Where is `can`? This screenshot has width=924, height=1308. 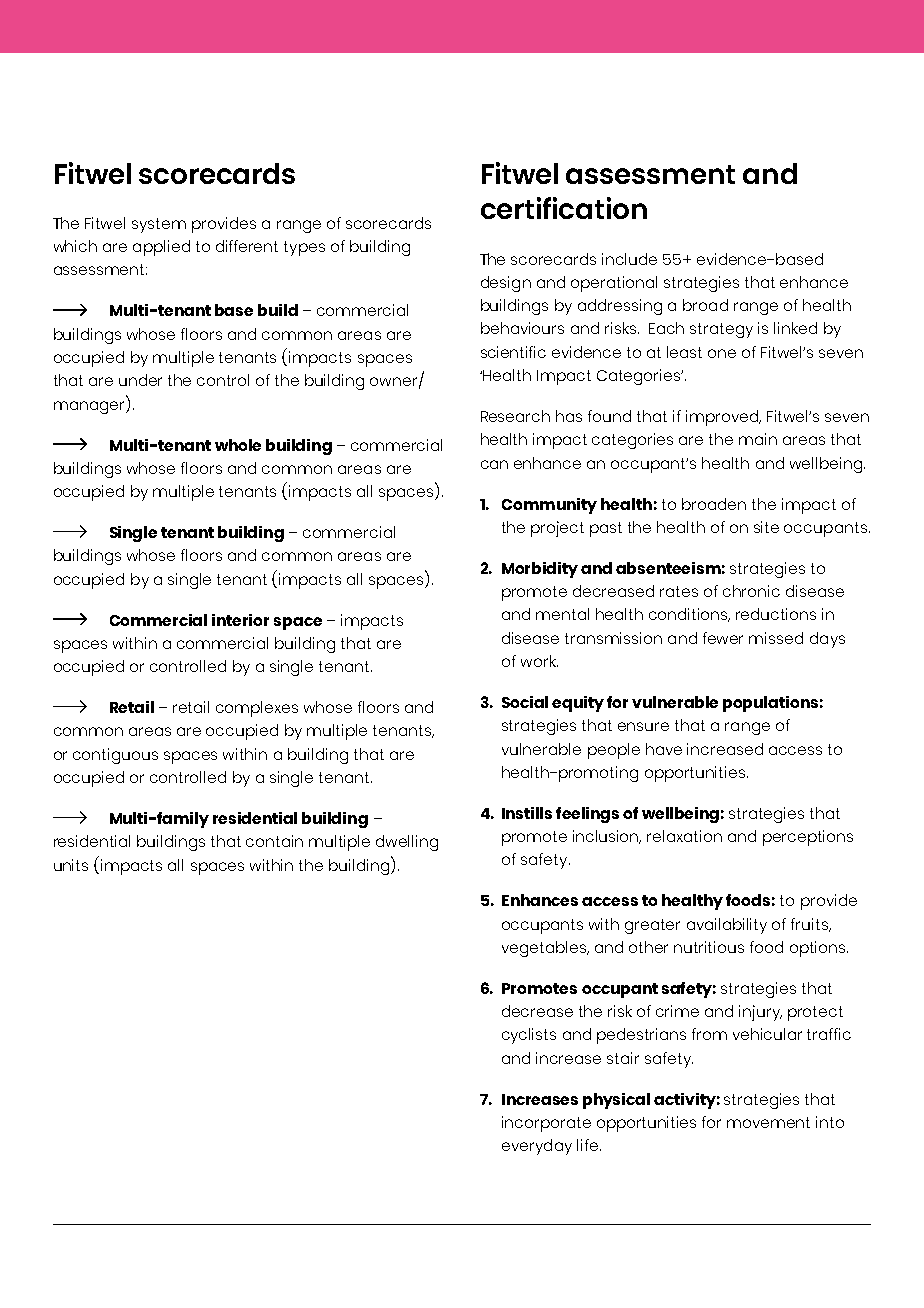
can is located at coordinates (494, 464).
